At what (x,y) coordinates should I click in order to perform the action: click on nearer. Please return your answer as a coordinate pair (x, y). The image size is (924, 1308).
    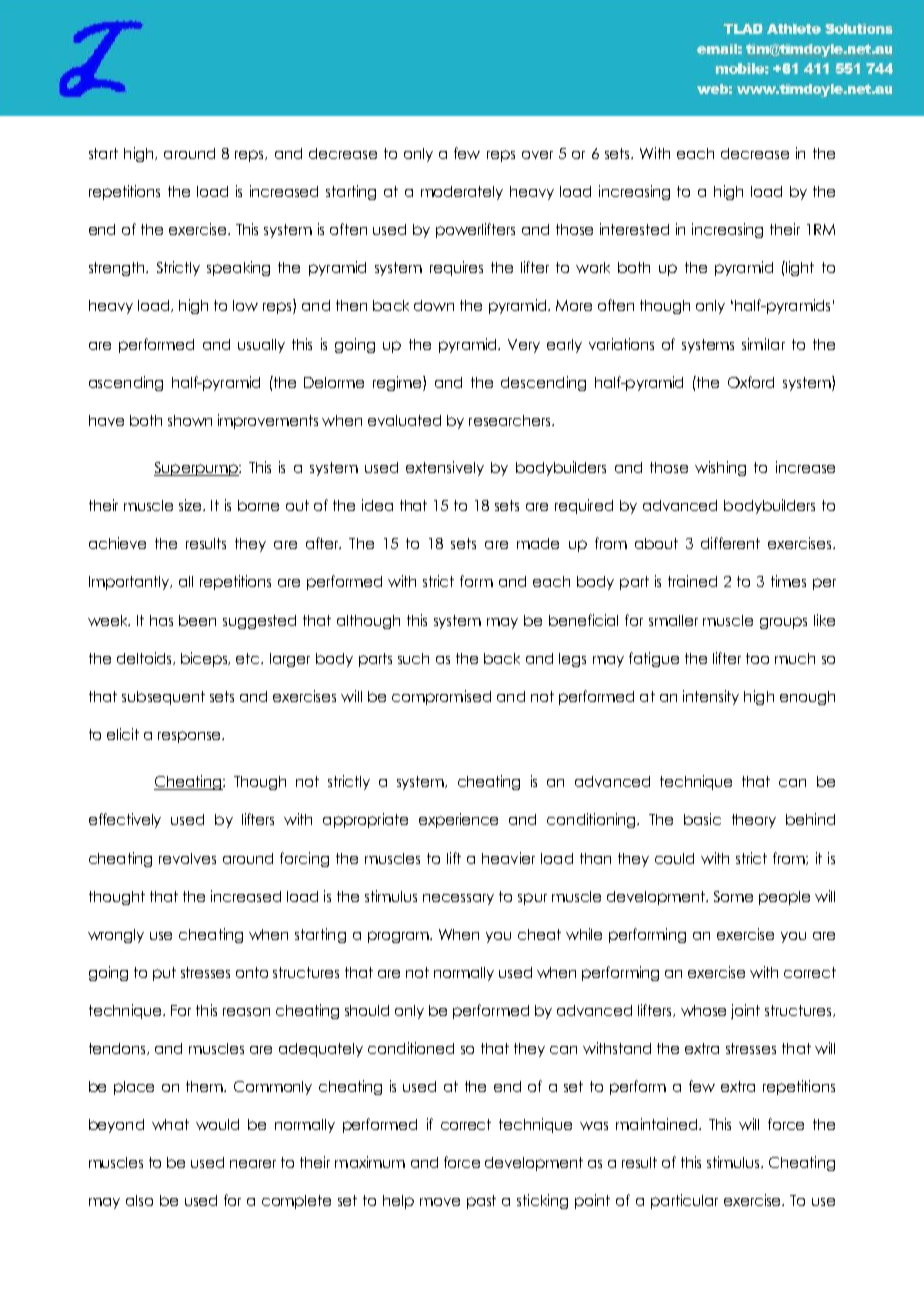
    Looking at the image, I should click on (253, 1164).
